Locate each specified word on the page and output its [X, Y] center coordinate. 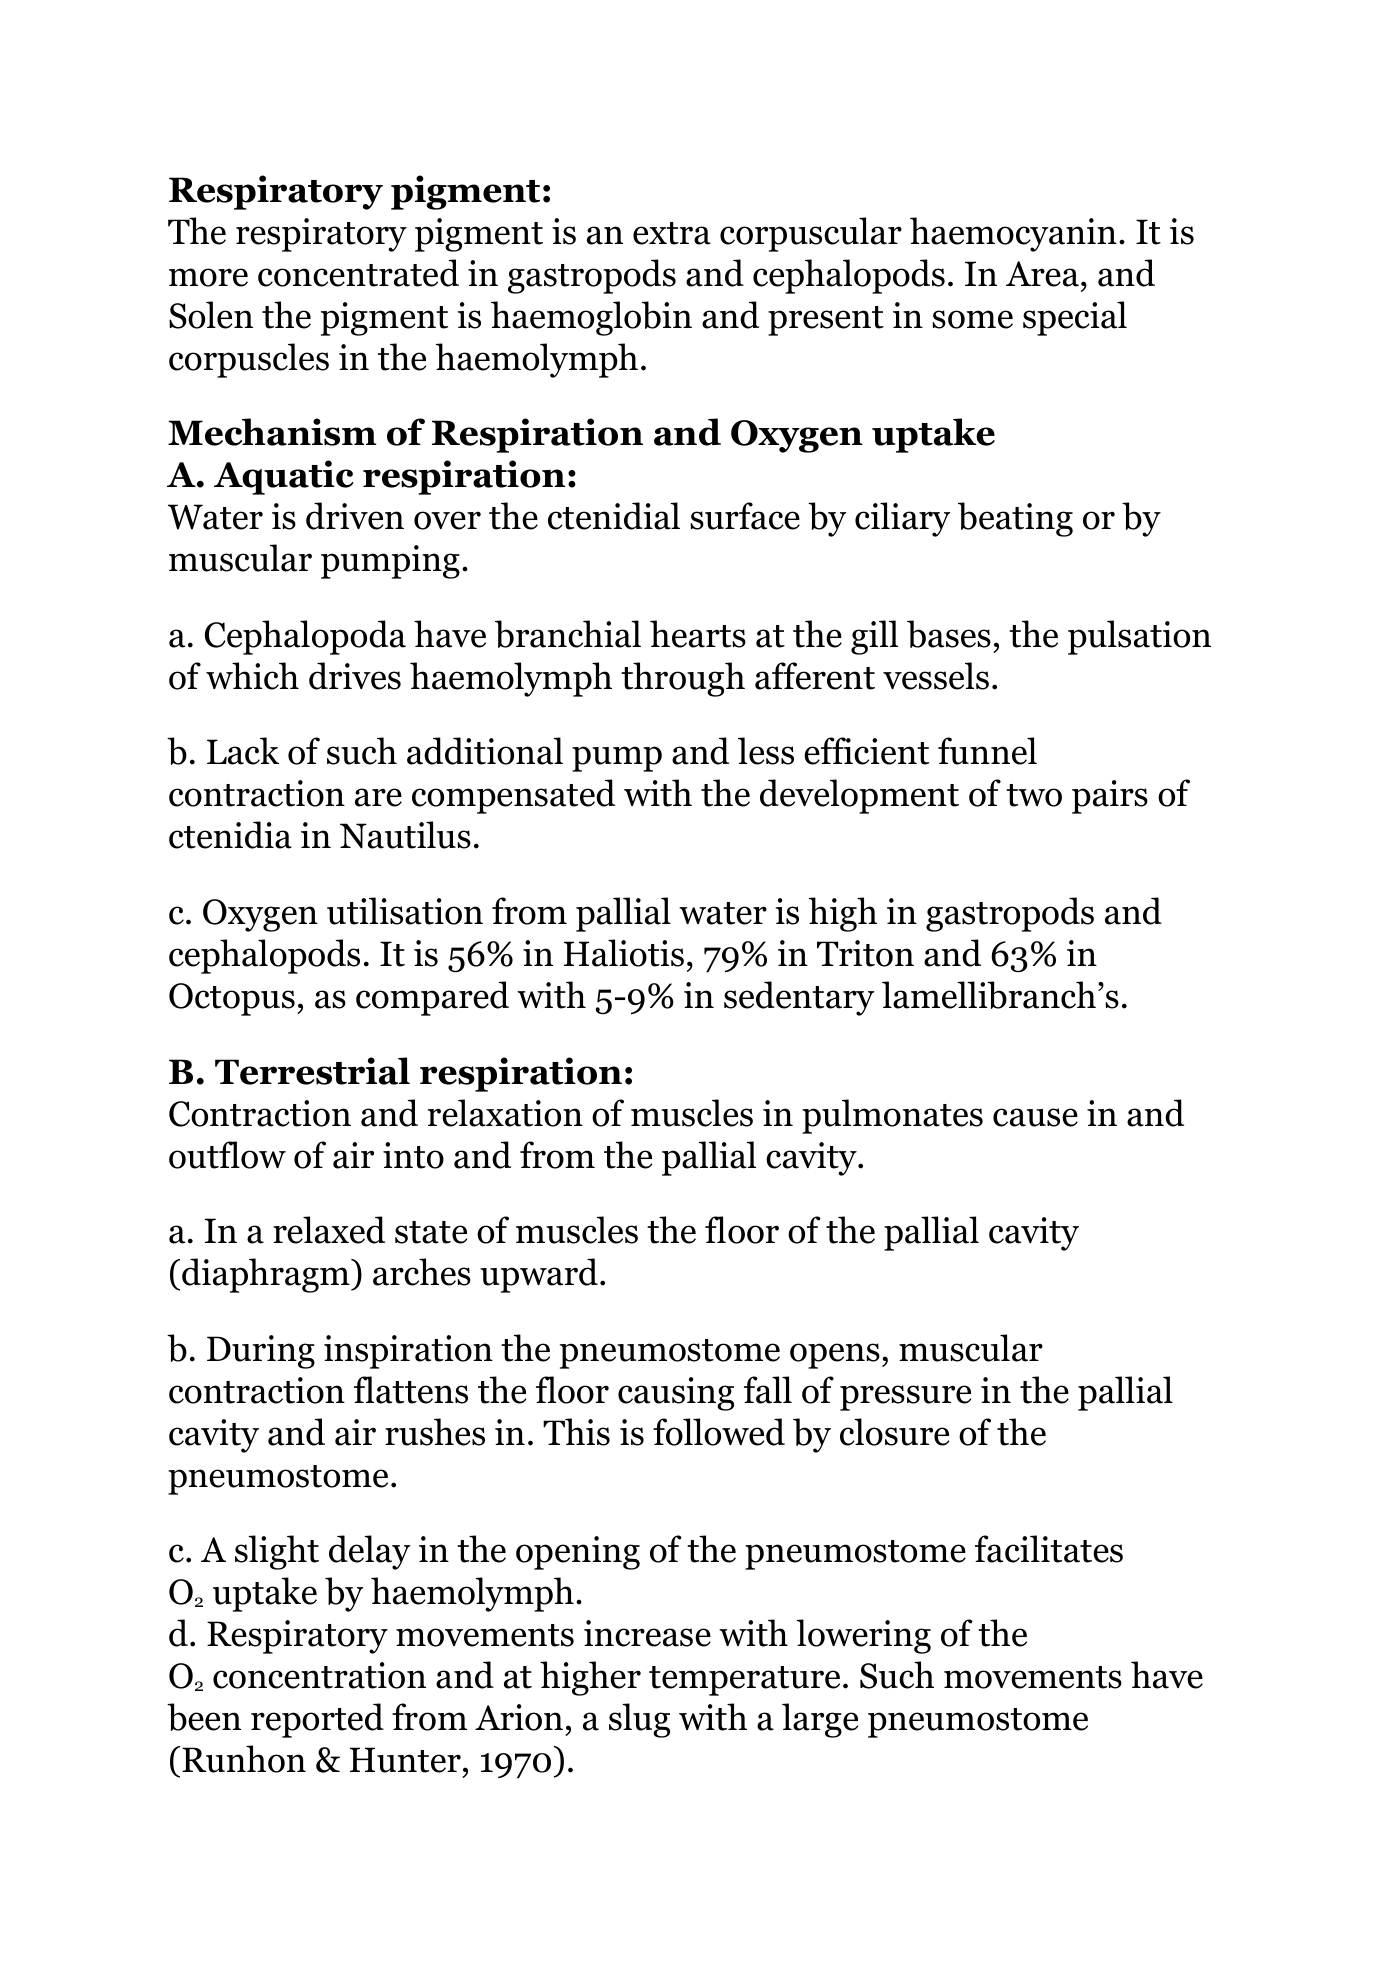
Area [1042, 274]
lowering [863, 1636]
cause [1035, 1117]
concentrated [358, 273]
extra [672, 233]
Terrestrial [312, 1071]
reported [317, 1720]
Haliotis [624, 953]
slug [639, 1720]
